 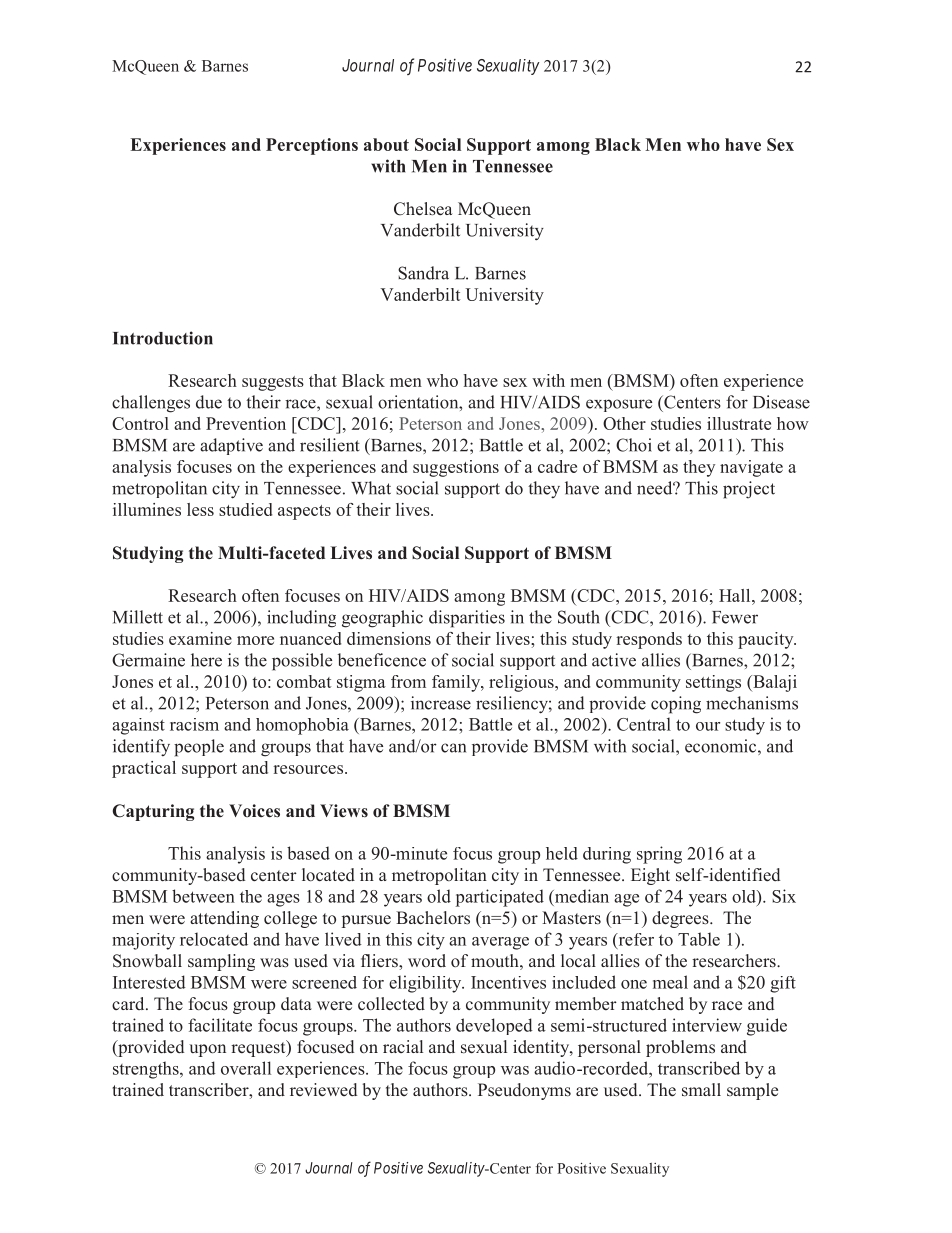 I want to click on Fewer, so click(x=735, y=617).
